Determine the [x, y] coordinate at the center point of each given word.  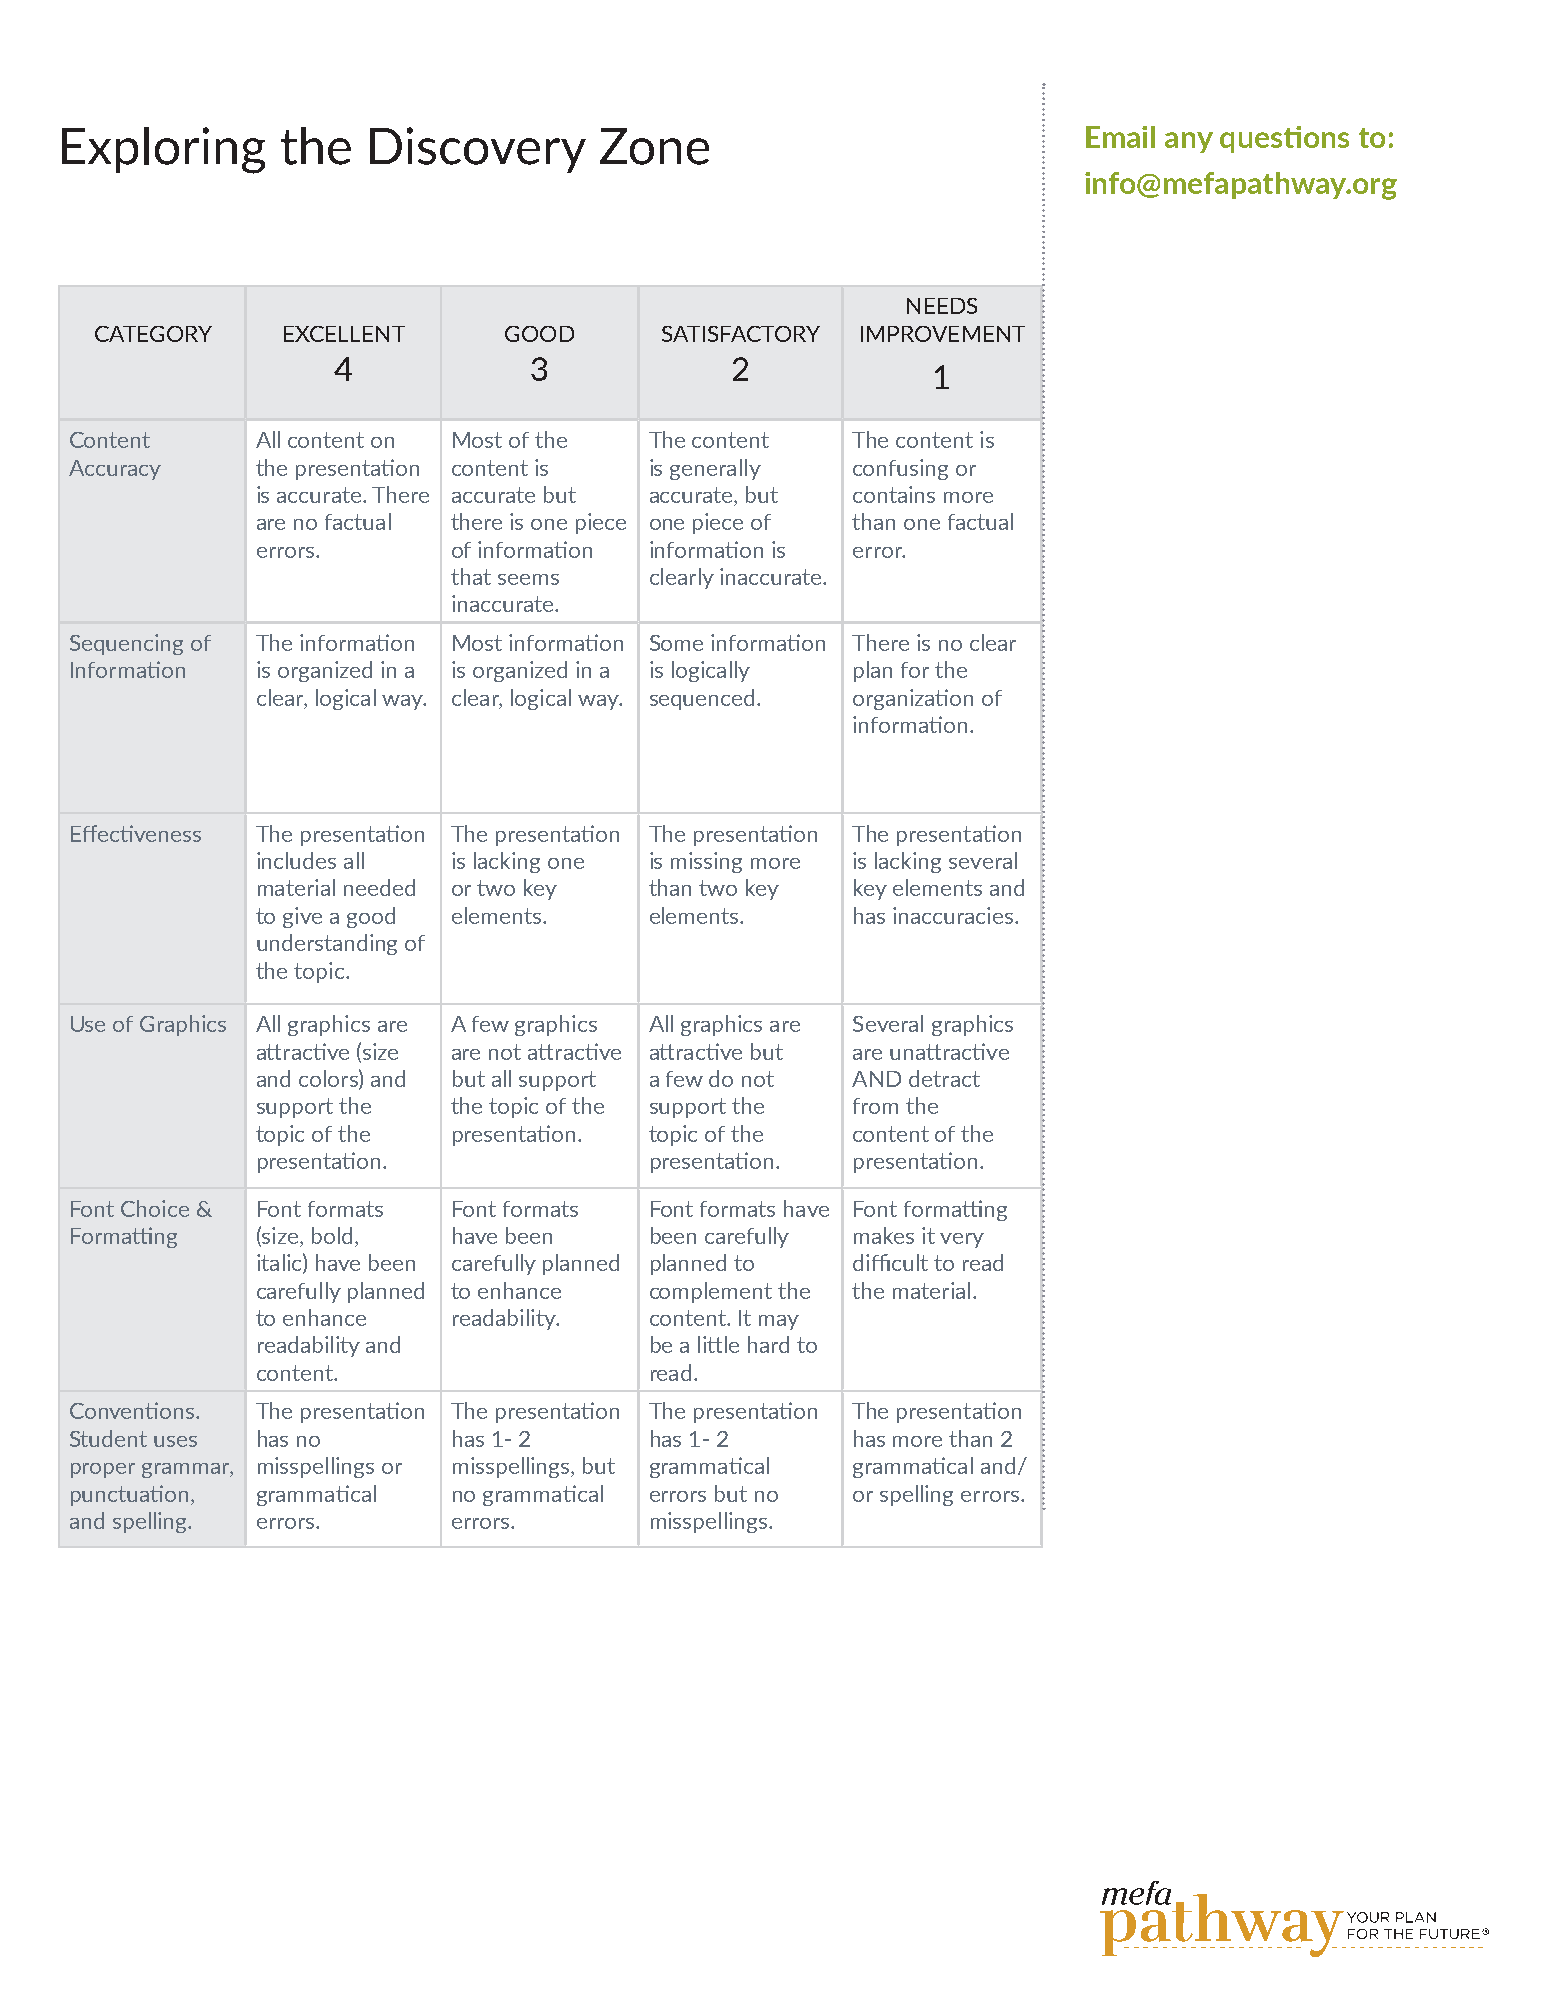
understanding [327, 944]
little [718, 1344]
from [875, 1106]
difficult [890, 1262]
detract [944, 1078]
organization [913, 699]
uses [175, 1441]
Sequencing [126, 644]
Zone [654, 146]
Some [676, 643]
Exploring [163, 150]
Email [1120, 137]
